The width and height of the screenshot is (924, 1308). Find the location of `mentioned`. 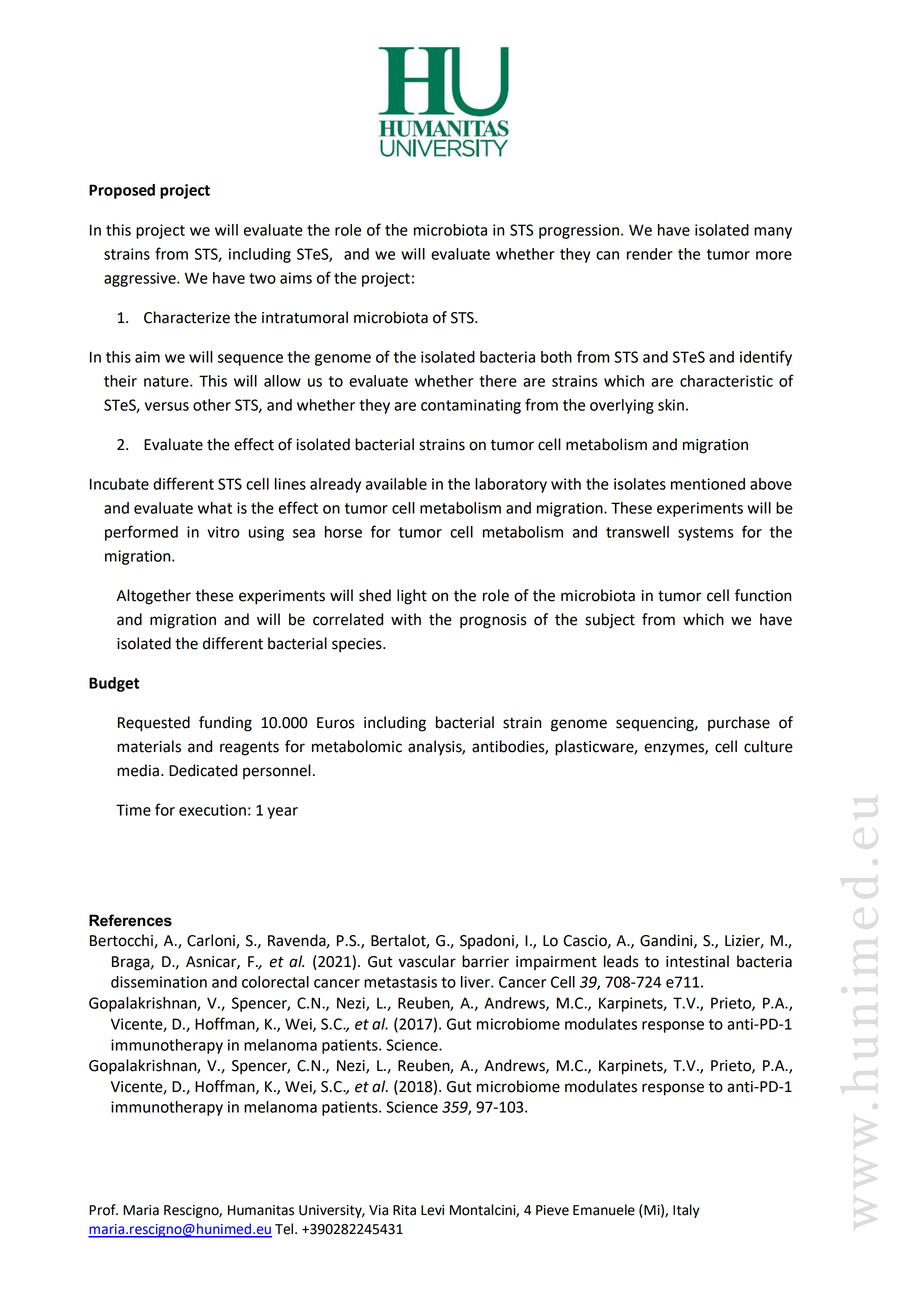

mentioned is located at coordinates (708, 484).
